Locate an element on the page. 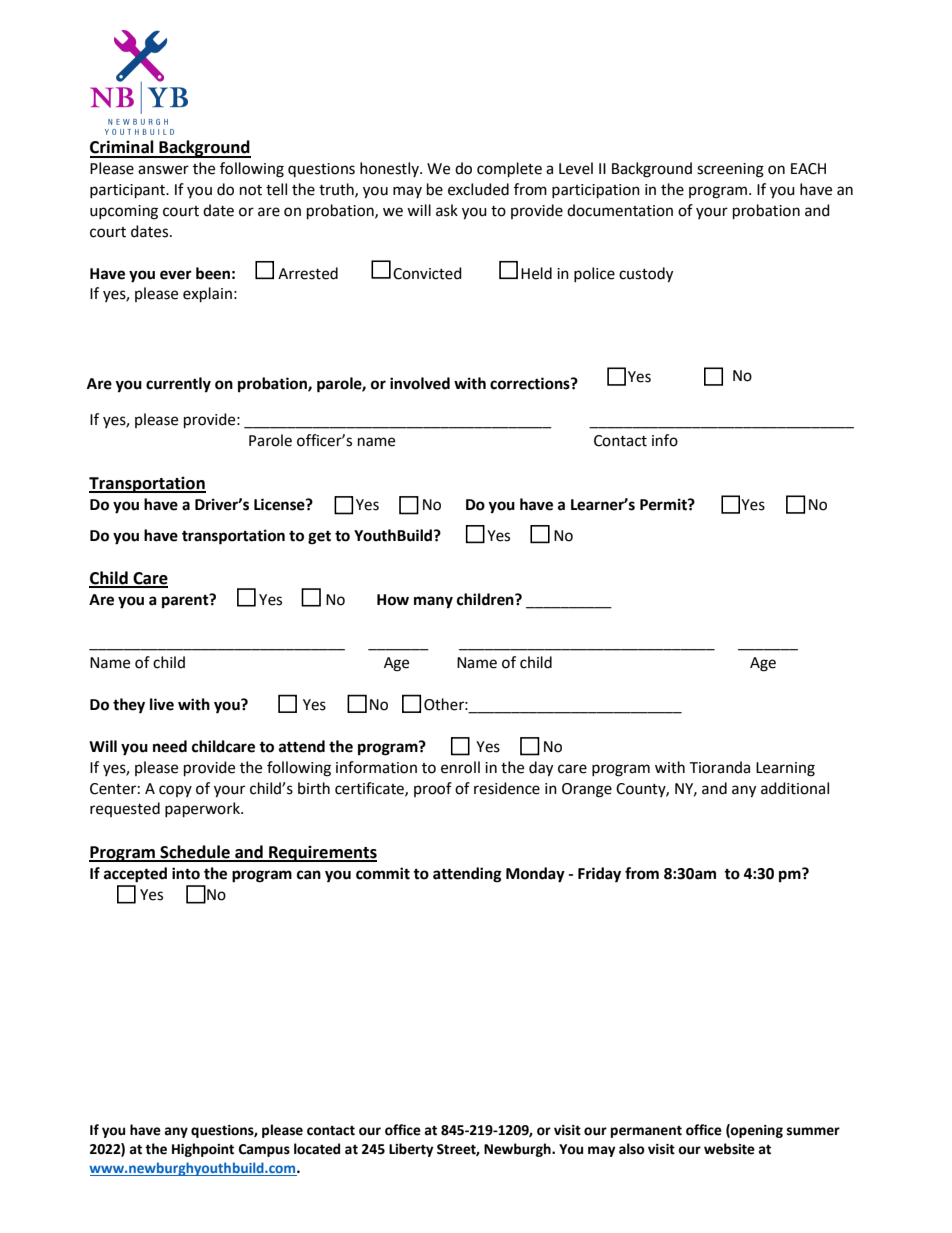 The width and height of the page is (952, 1233). live is located at coordinates (162, 704).
